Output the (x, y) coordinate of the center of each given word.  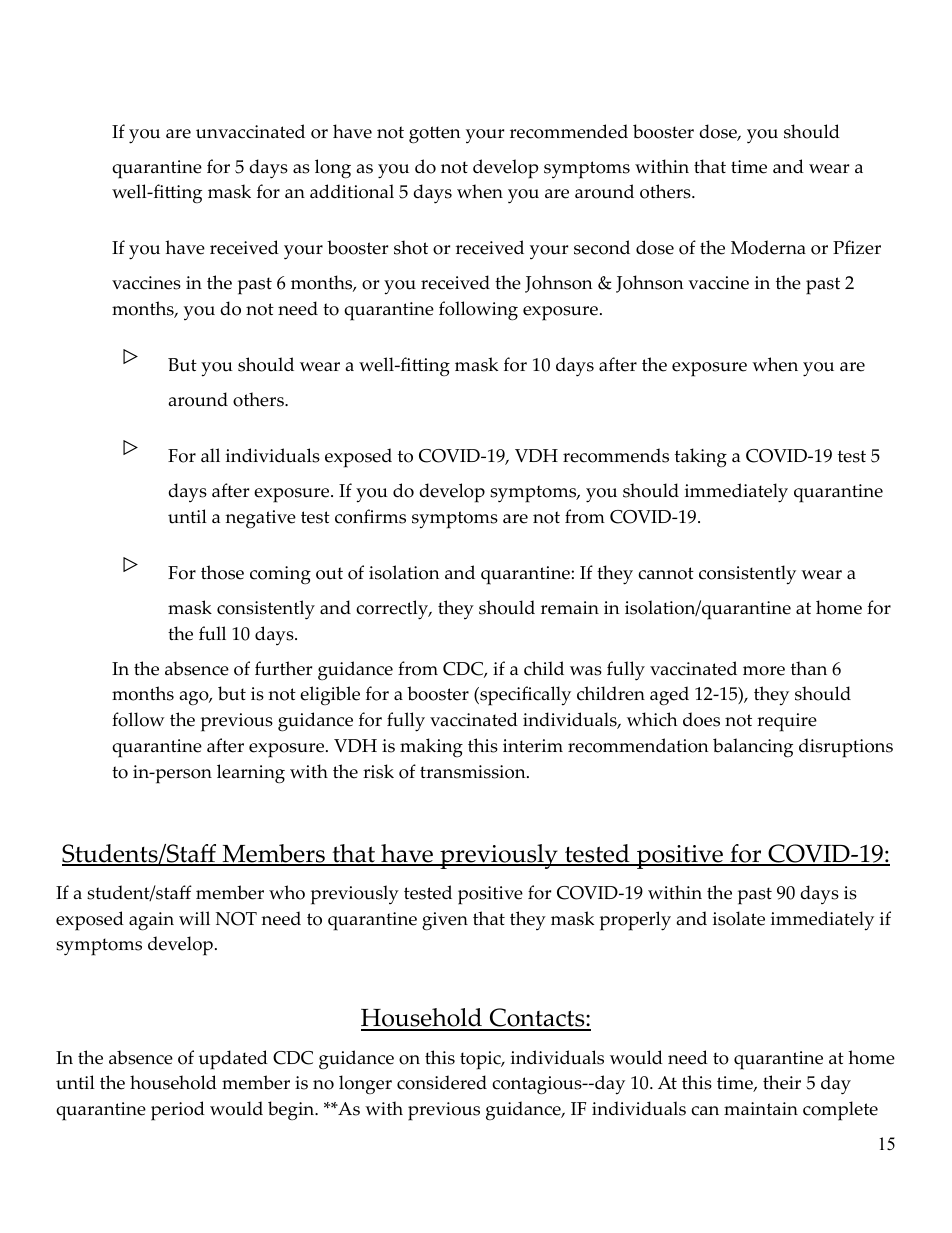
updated (233, 1060)
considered (442, 1082)
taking (701, 457)
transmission (474, 772)
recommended (569, 131)
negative (260, 519)
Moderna (768, 247)
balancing (753, 748)
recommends (616, 455)
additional (352, 191)
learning (251, 774)
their (782, 1082)
